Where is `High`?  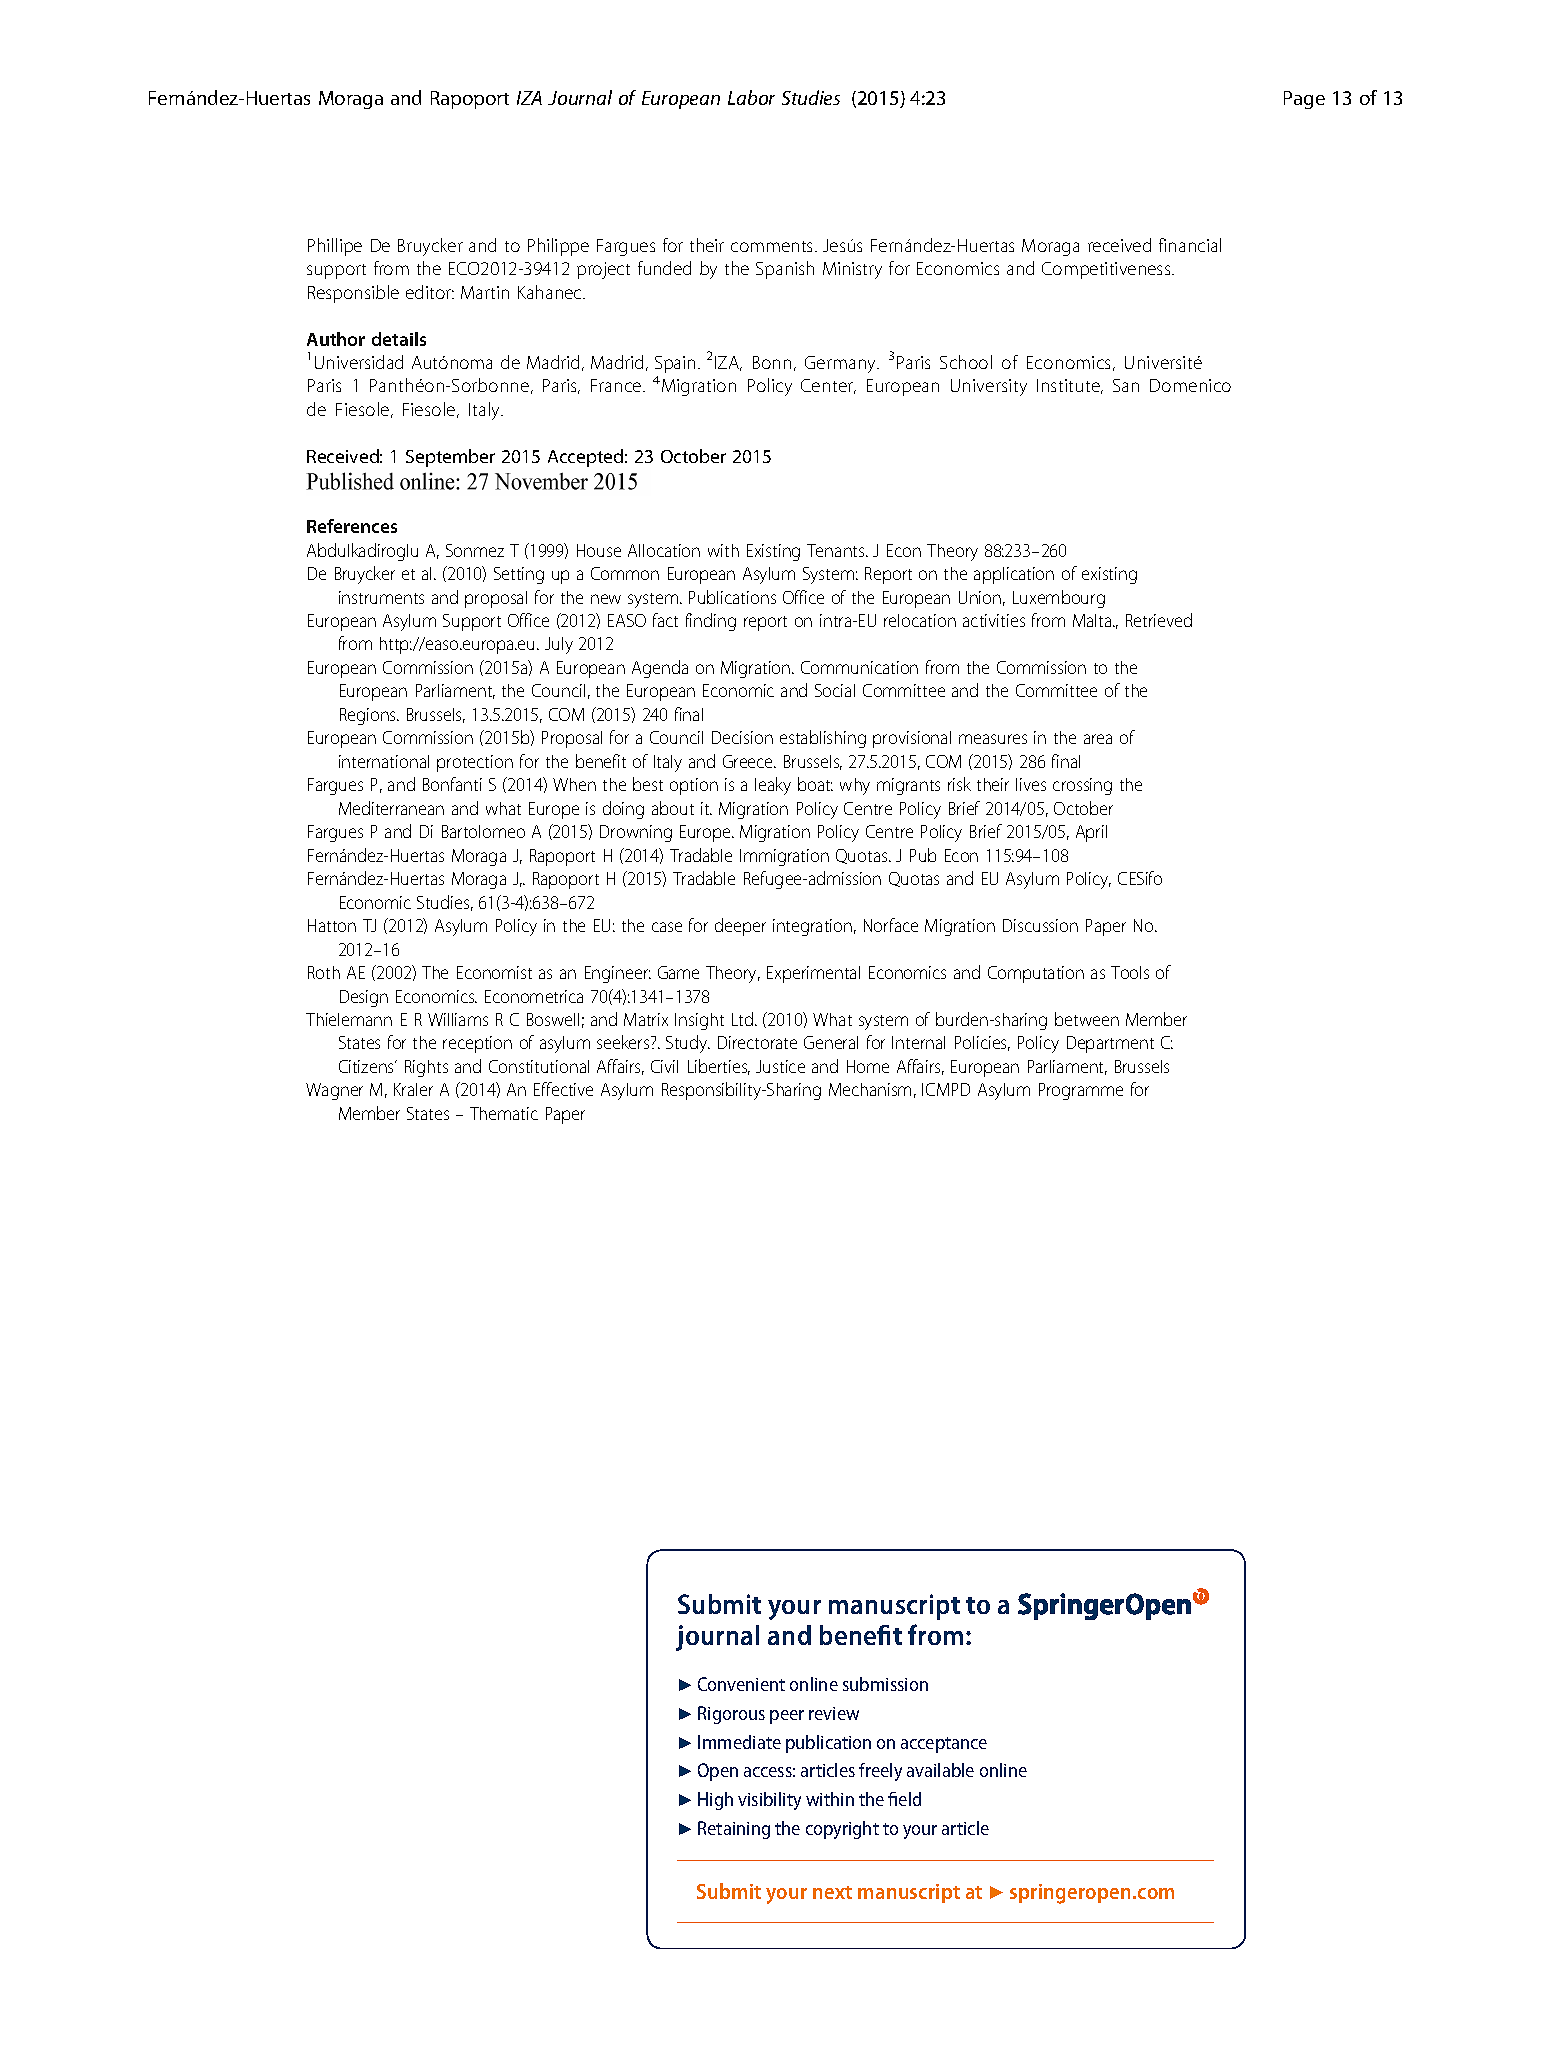 High is located at coordinates (715, 1801).
